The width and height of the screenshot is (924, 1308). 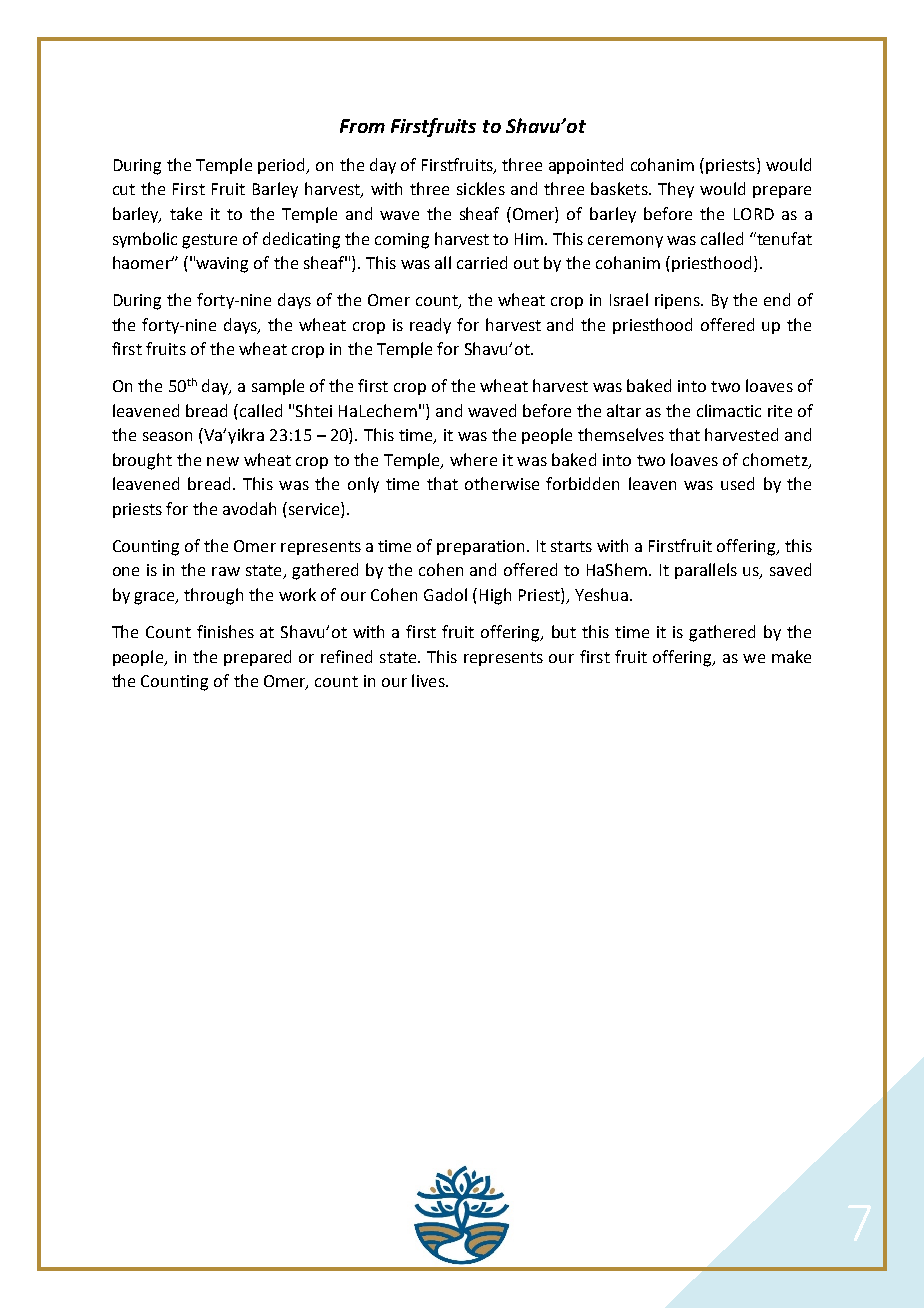 What do you see at coordinates (676, 190) in the screenshot?
I see `They` at bounding box center [676, 190].
